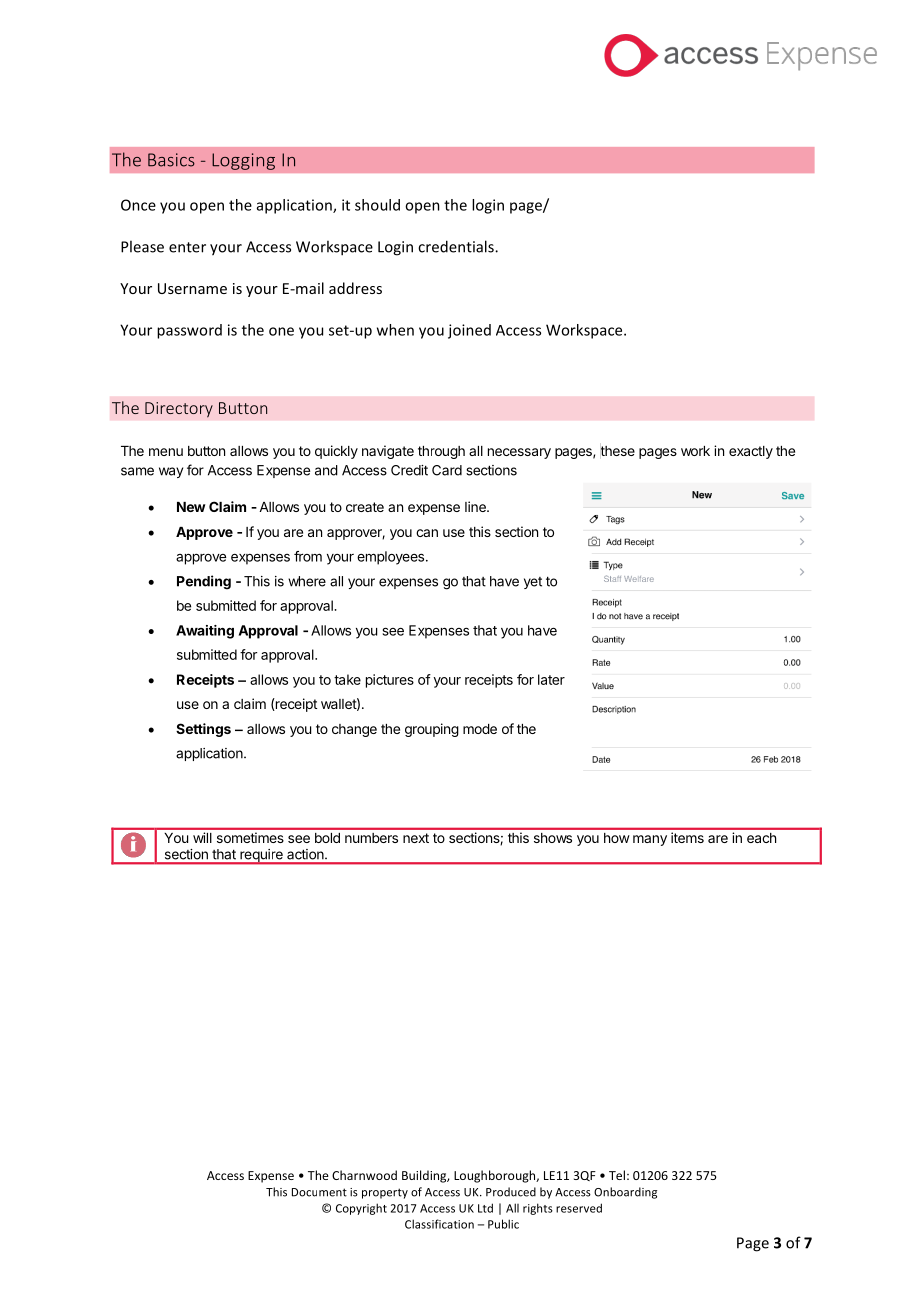 Image resolution: width=924 pixels, height=1308 pixels. What do you see at coordinates (439, 1224) in the document?
I see `Classification` at bounding box center [439, 1224].
